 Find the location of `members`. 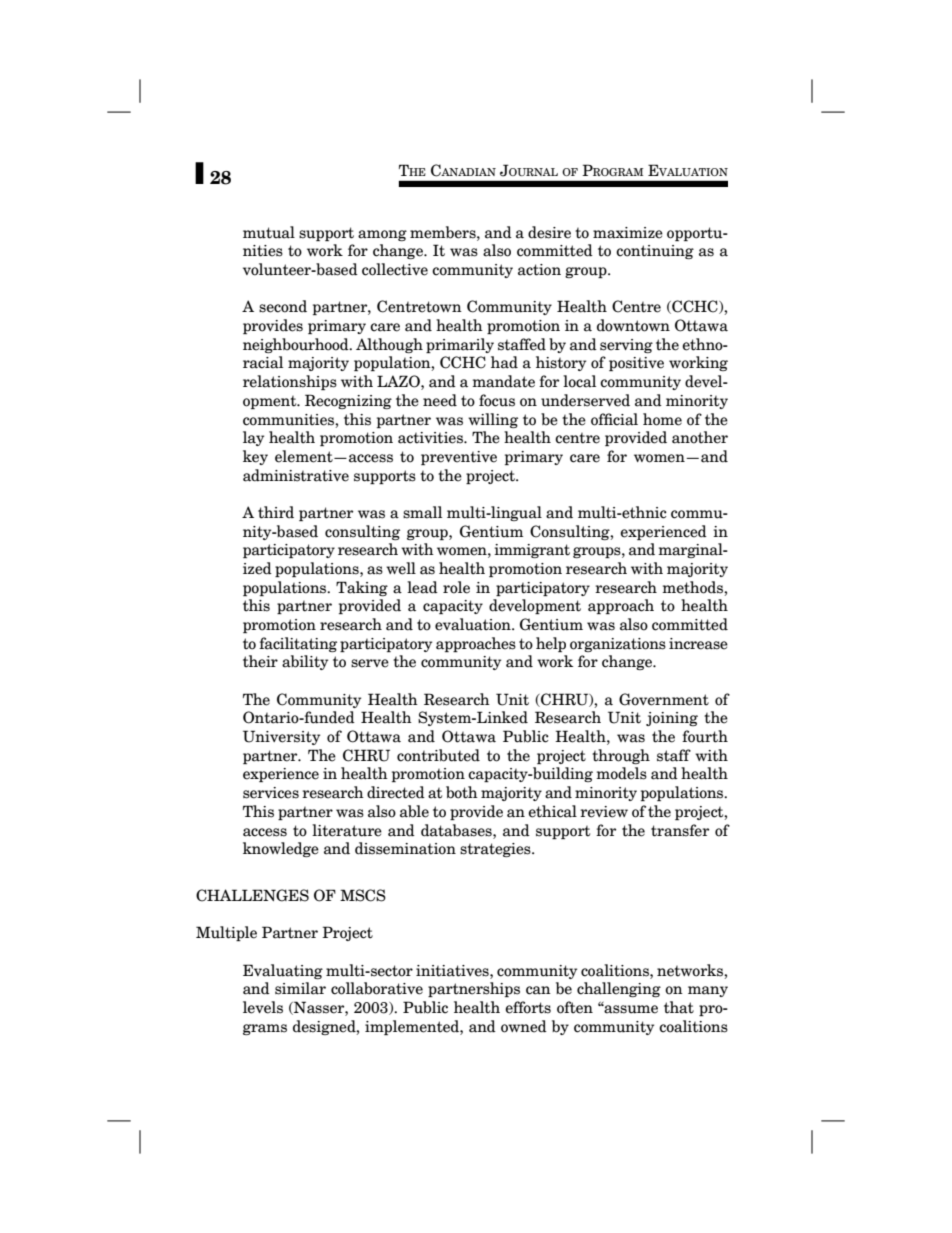

members is located at coordinates (444, 232).
